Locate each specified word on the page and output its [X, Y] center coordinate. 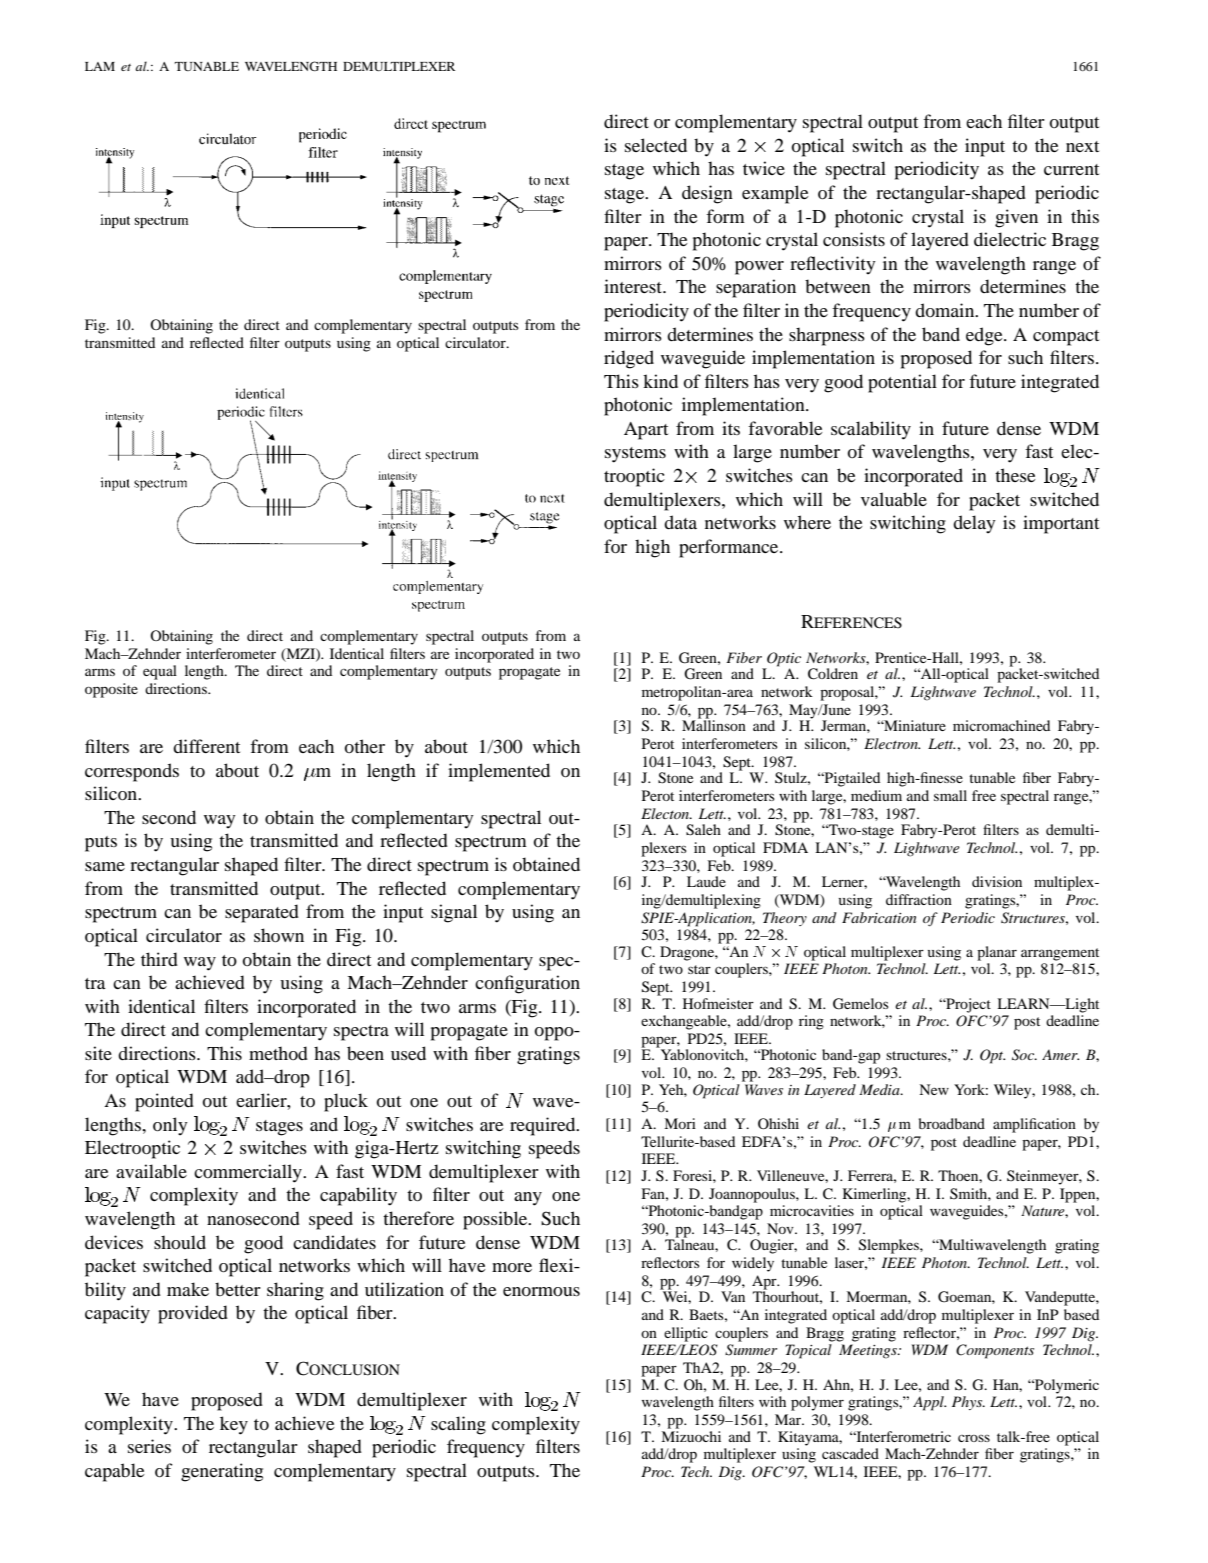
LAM [100, 66]
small [950, 795]
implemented [499, 772]
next [1082, 146]
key [234, 1425]
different [206, 746]
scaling [458, 1425]
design [707, 194]
